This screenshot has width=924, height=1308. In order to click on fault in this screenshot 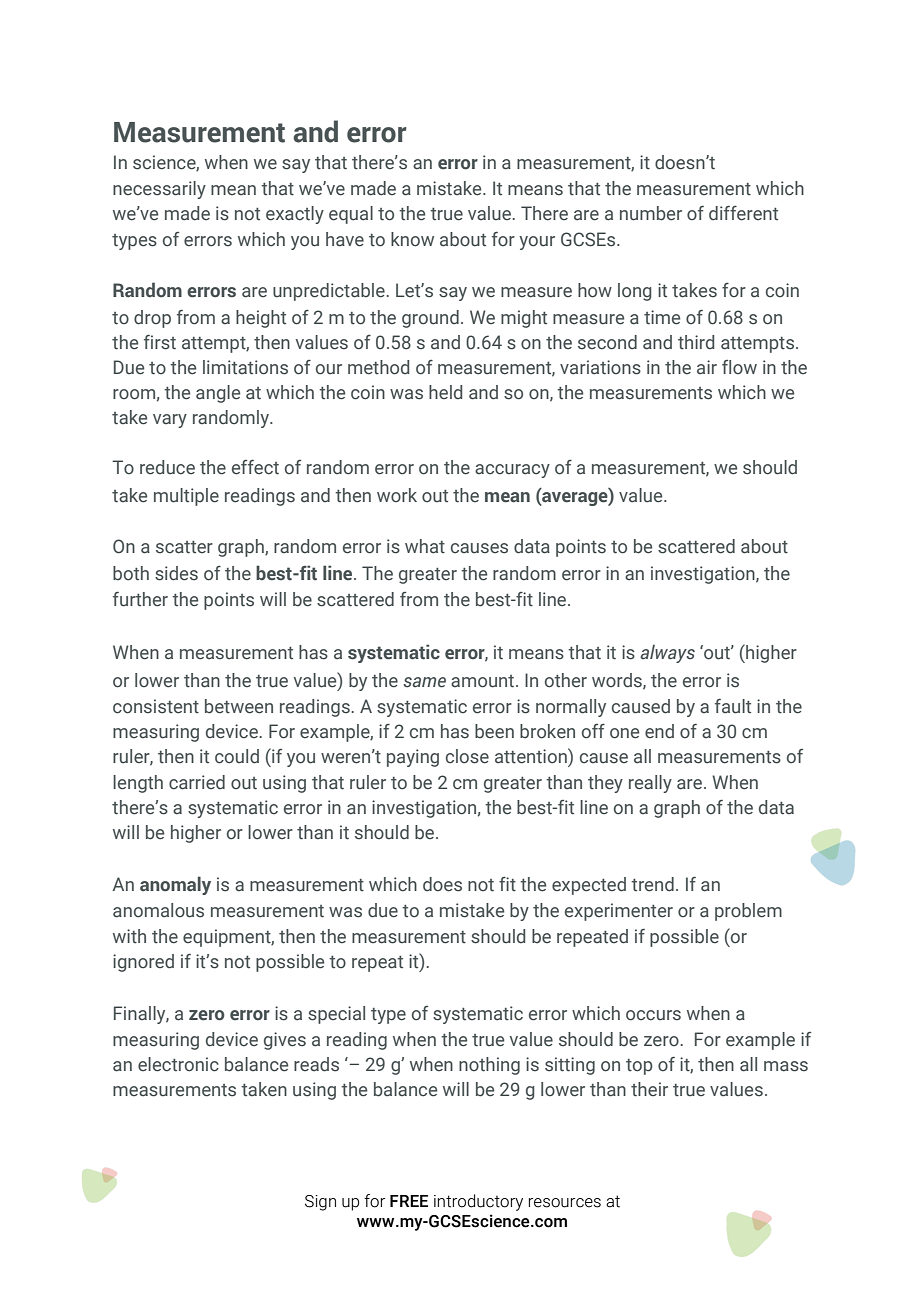, I will do `click(733, 706)`.
